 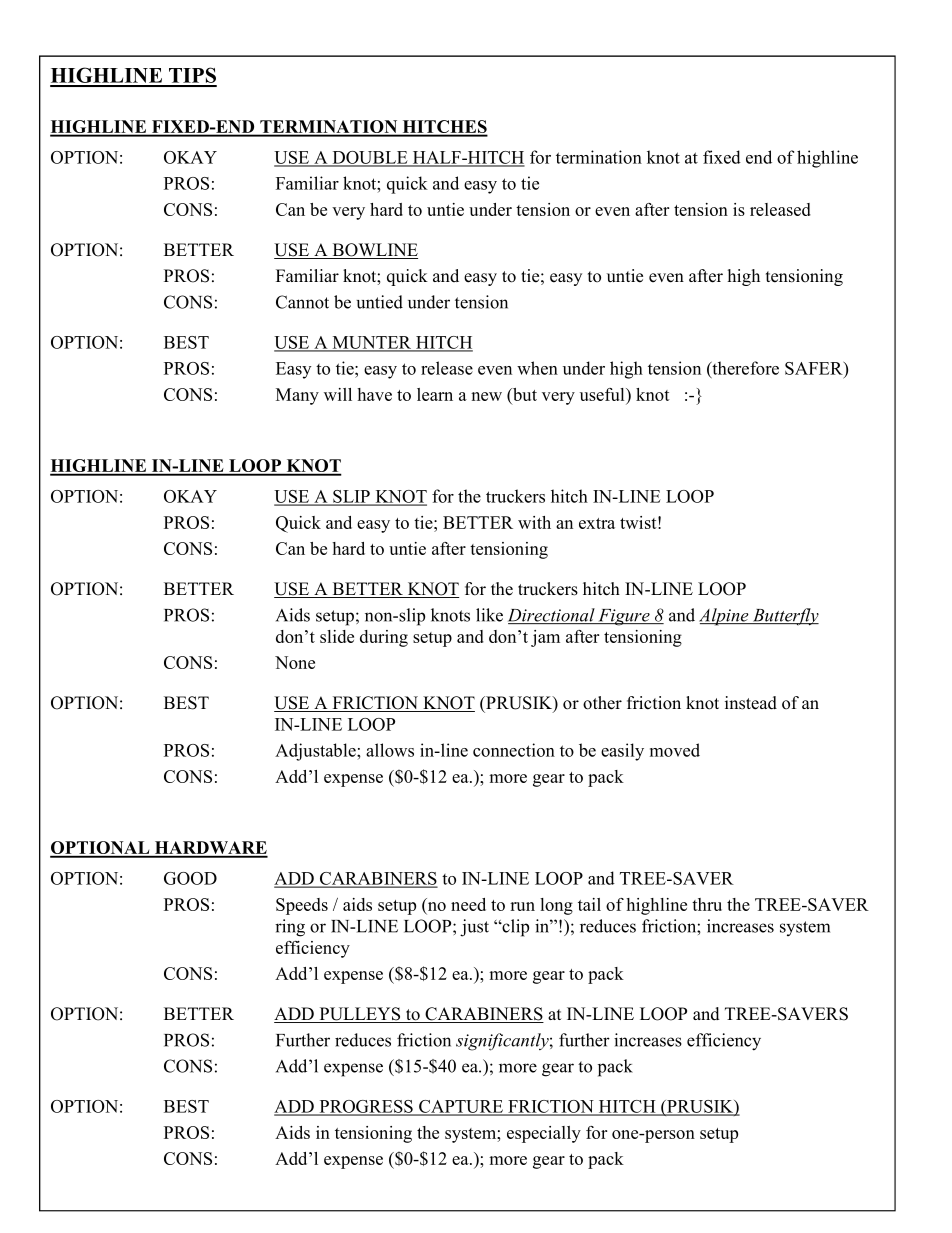 What do you see at coordinates (603, 394) in the document?
I see `useful` at bounding box center [603, 394].
